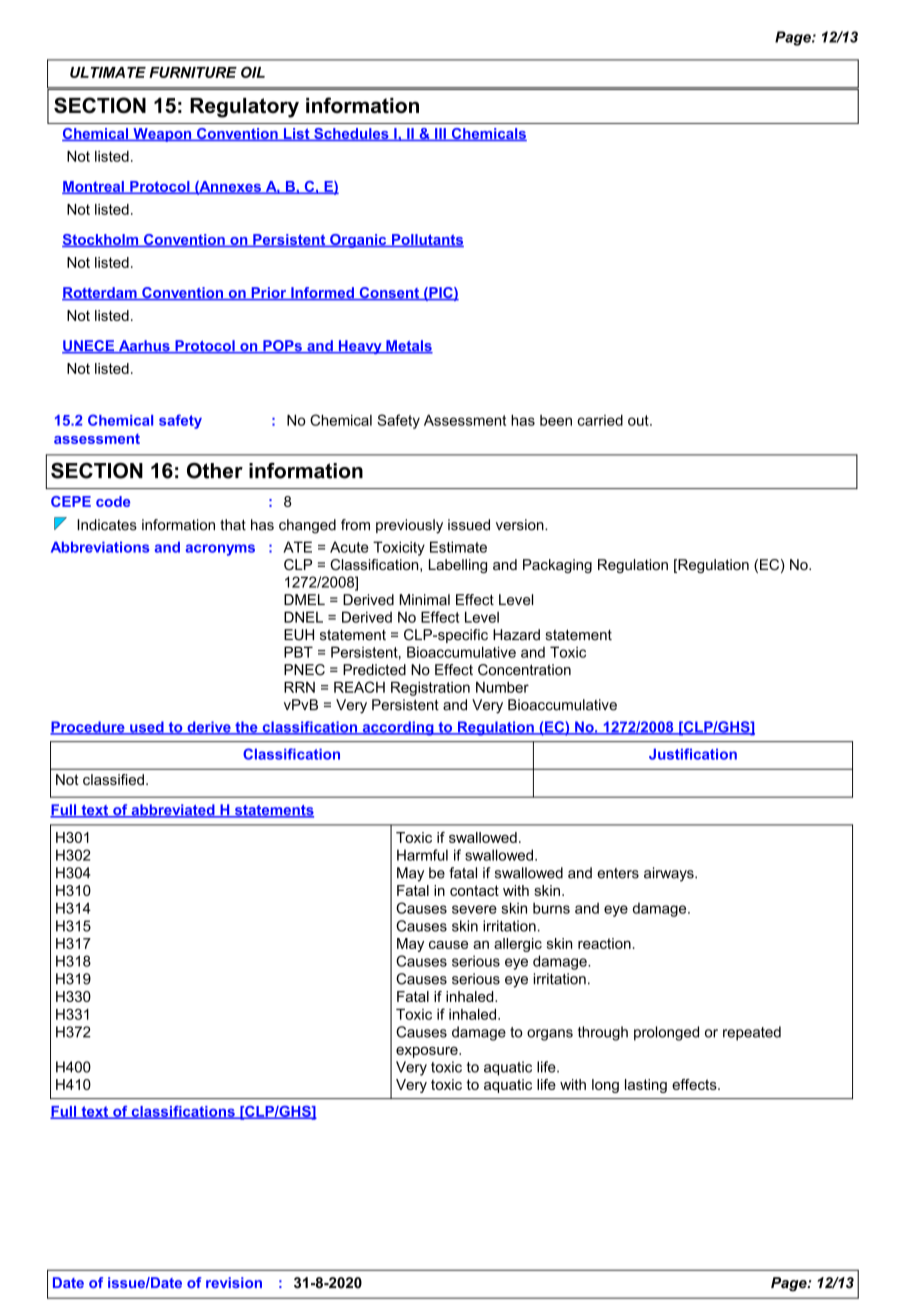 This screenshot has width=924, height=1308. I want to click on Pollutants, so click(427, 240).
